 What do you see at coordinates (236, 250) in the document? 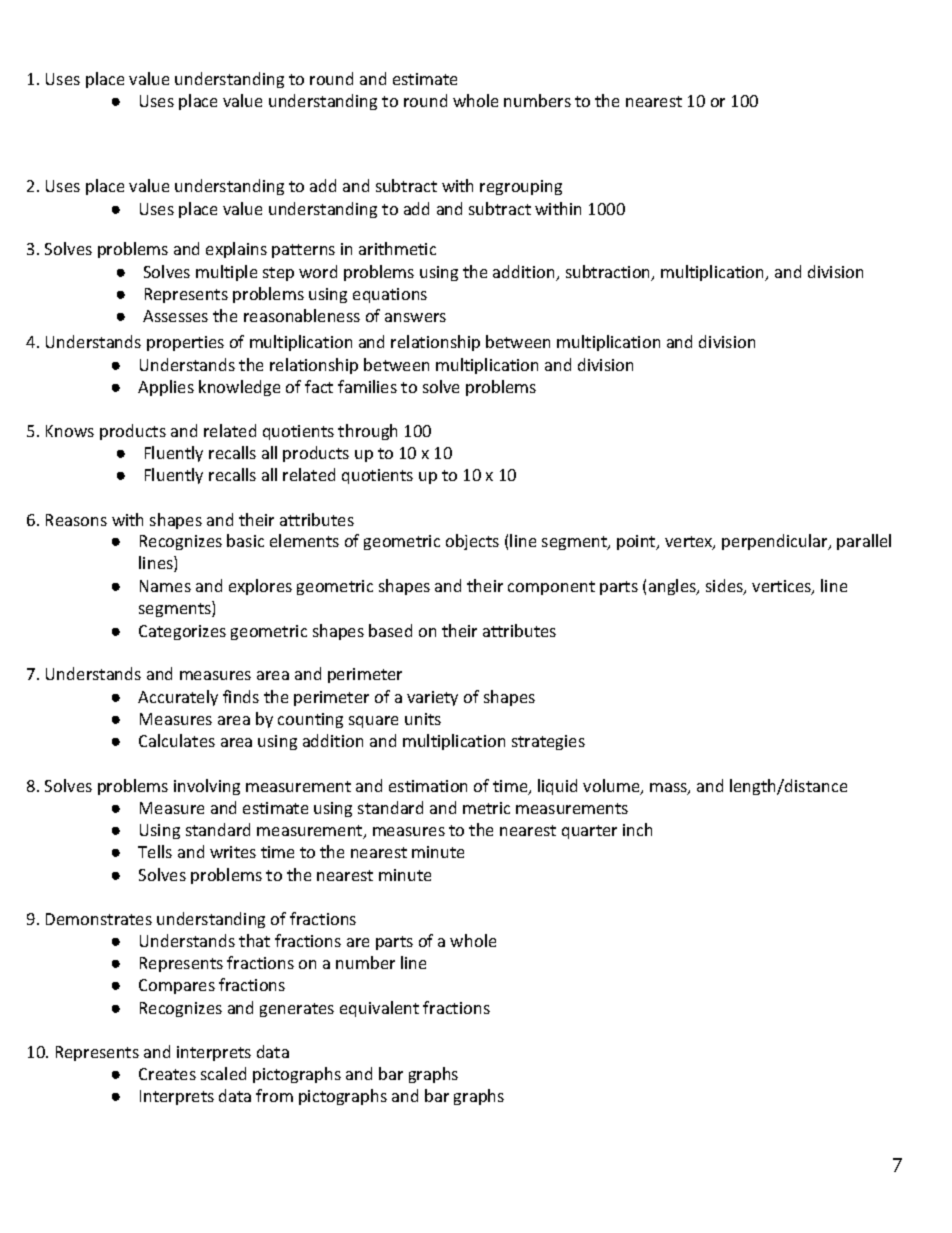
I see `explains` at bounding box center [236, 250].
